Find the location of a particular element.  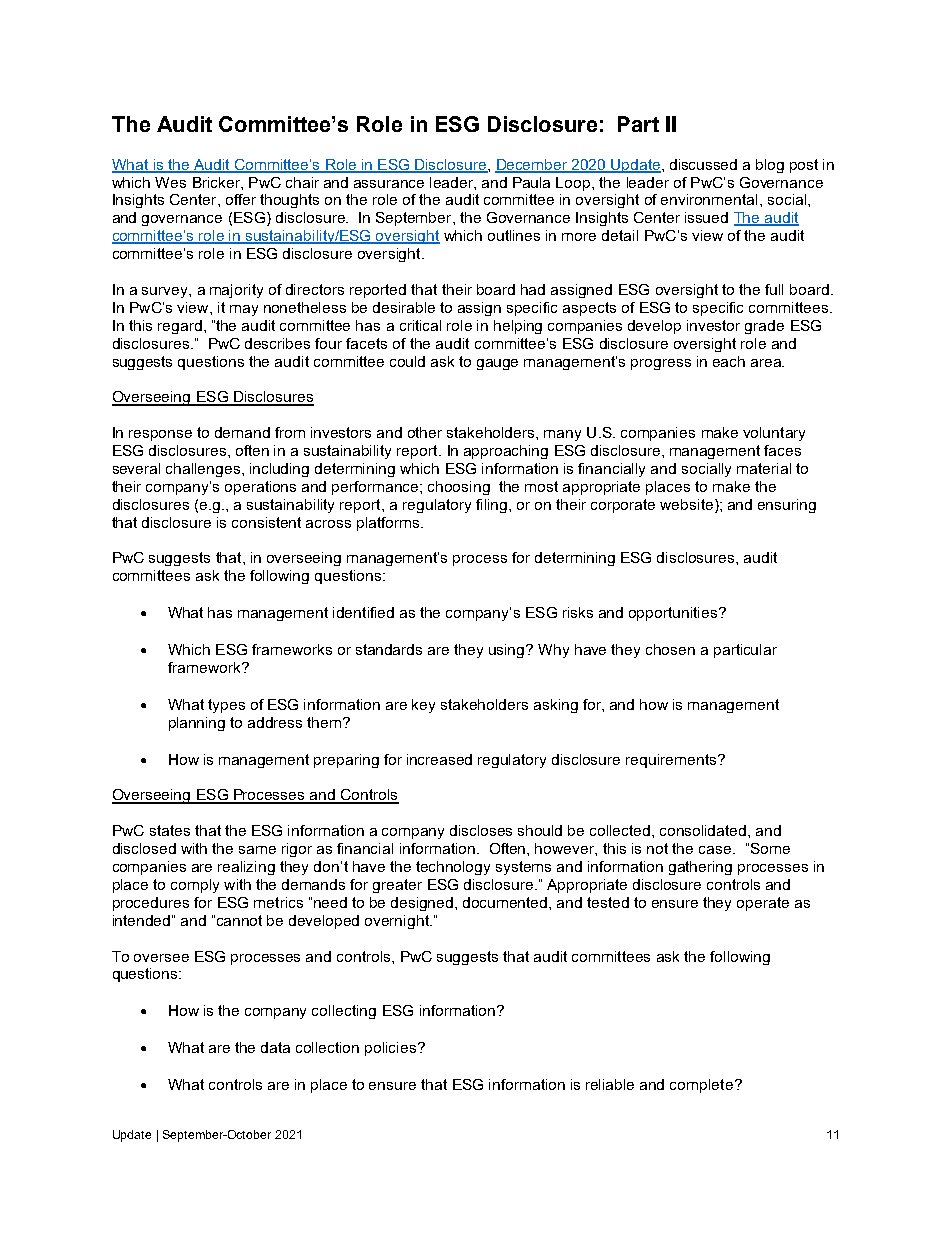

types is located at coordinates (226, 706).
